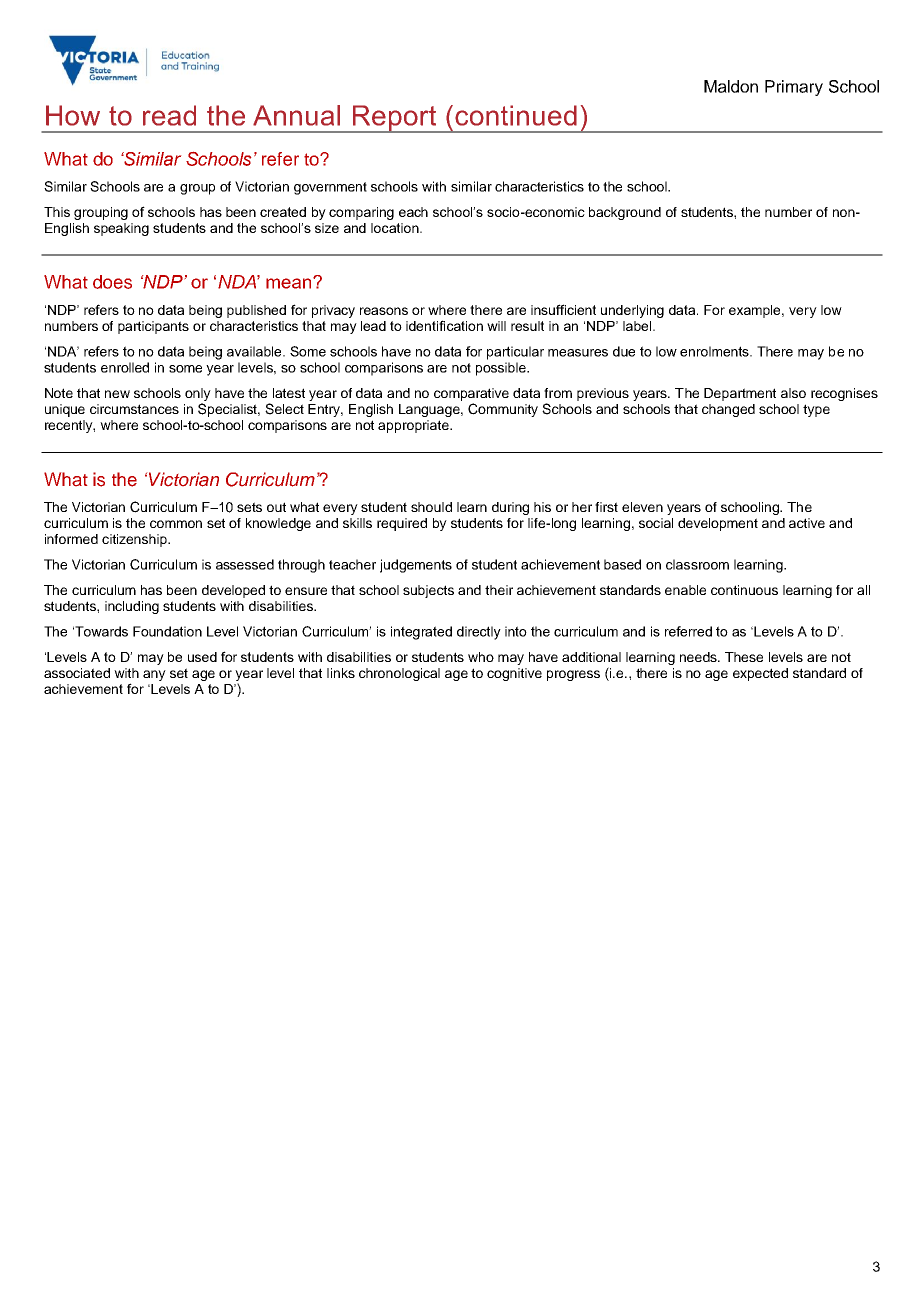 This document has height=1309, width=924. I want to click on any, so click(154, 675).
